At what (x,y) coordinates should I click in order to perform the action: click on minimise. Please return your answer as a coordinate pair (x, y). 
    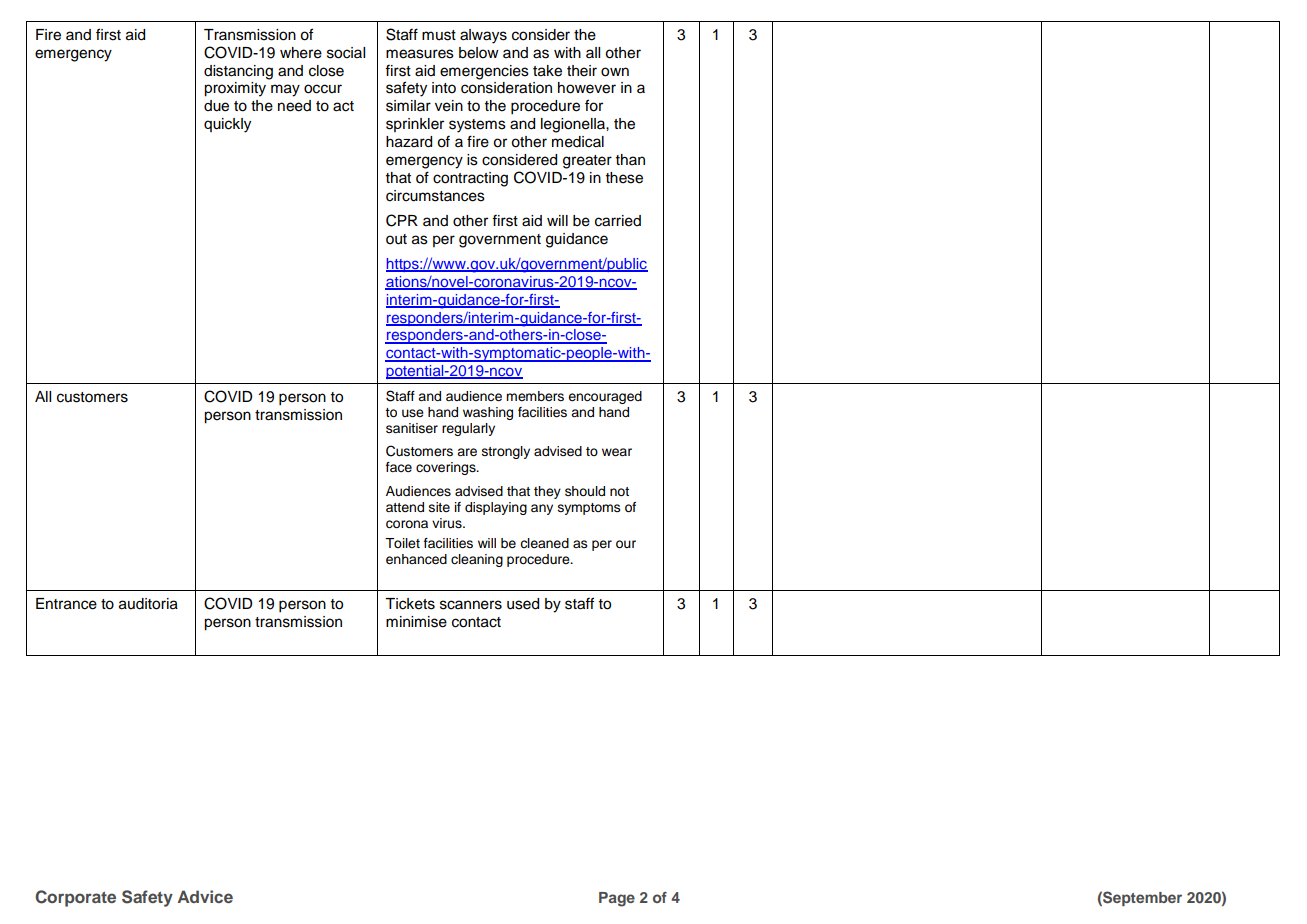
    Looking at the image, I should click on (416, 622).
